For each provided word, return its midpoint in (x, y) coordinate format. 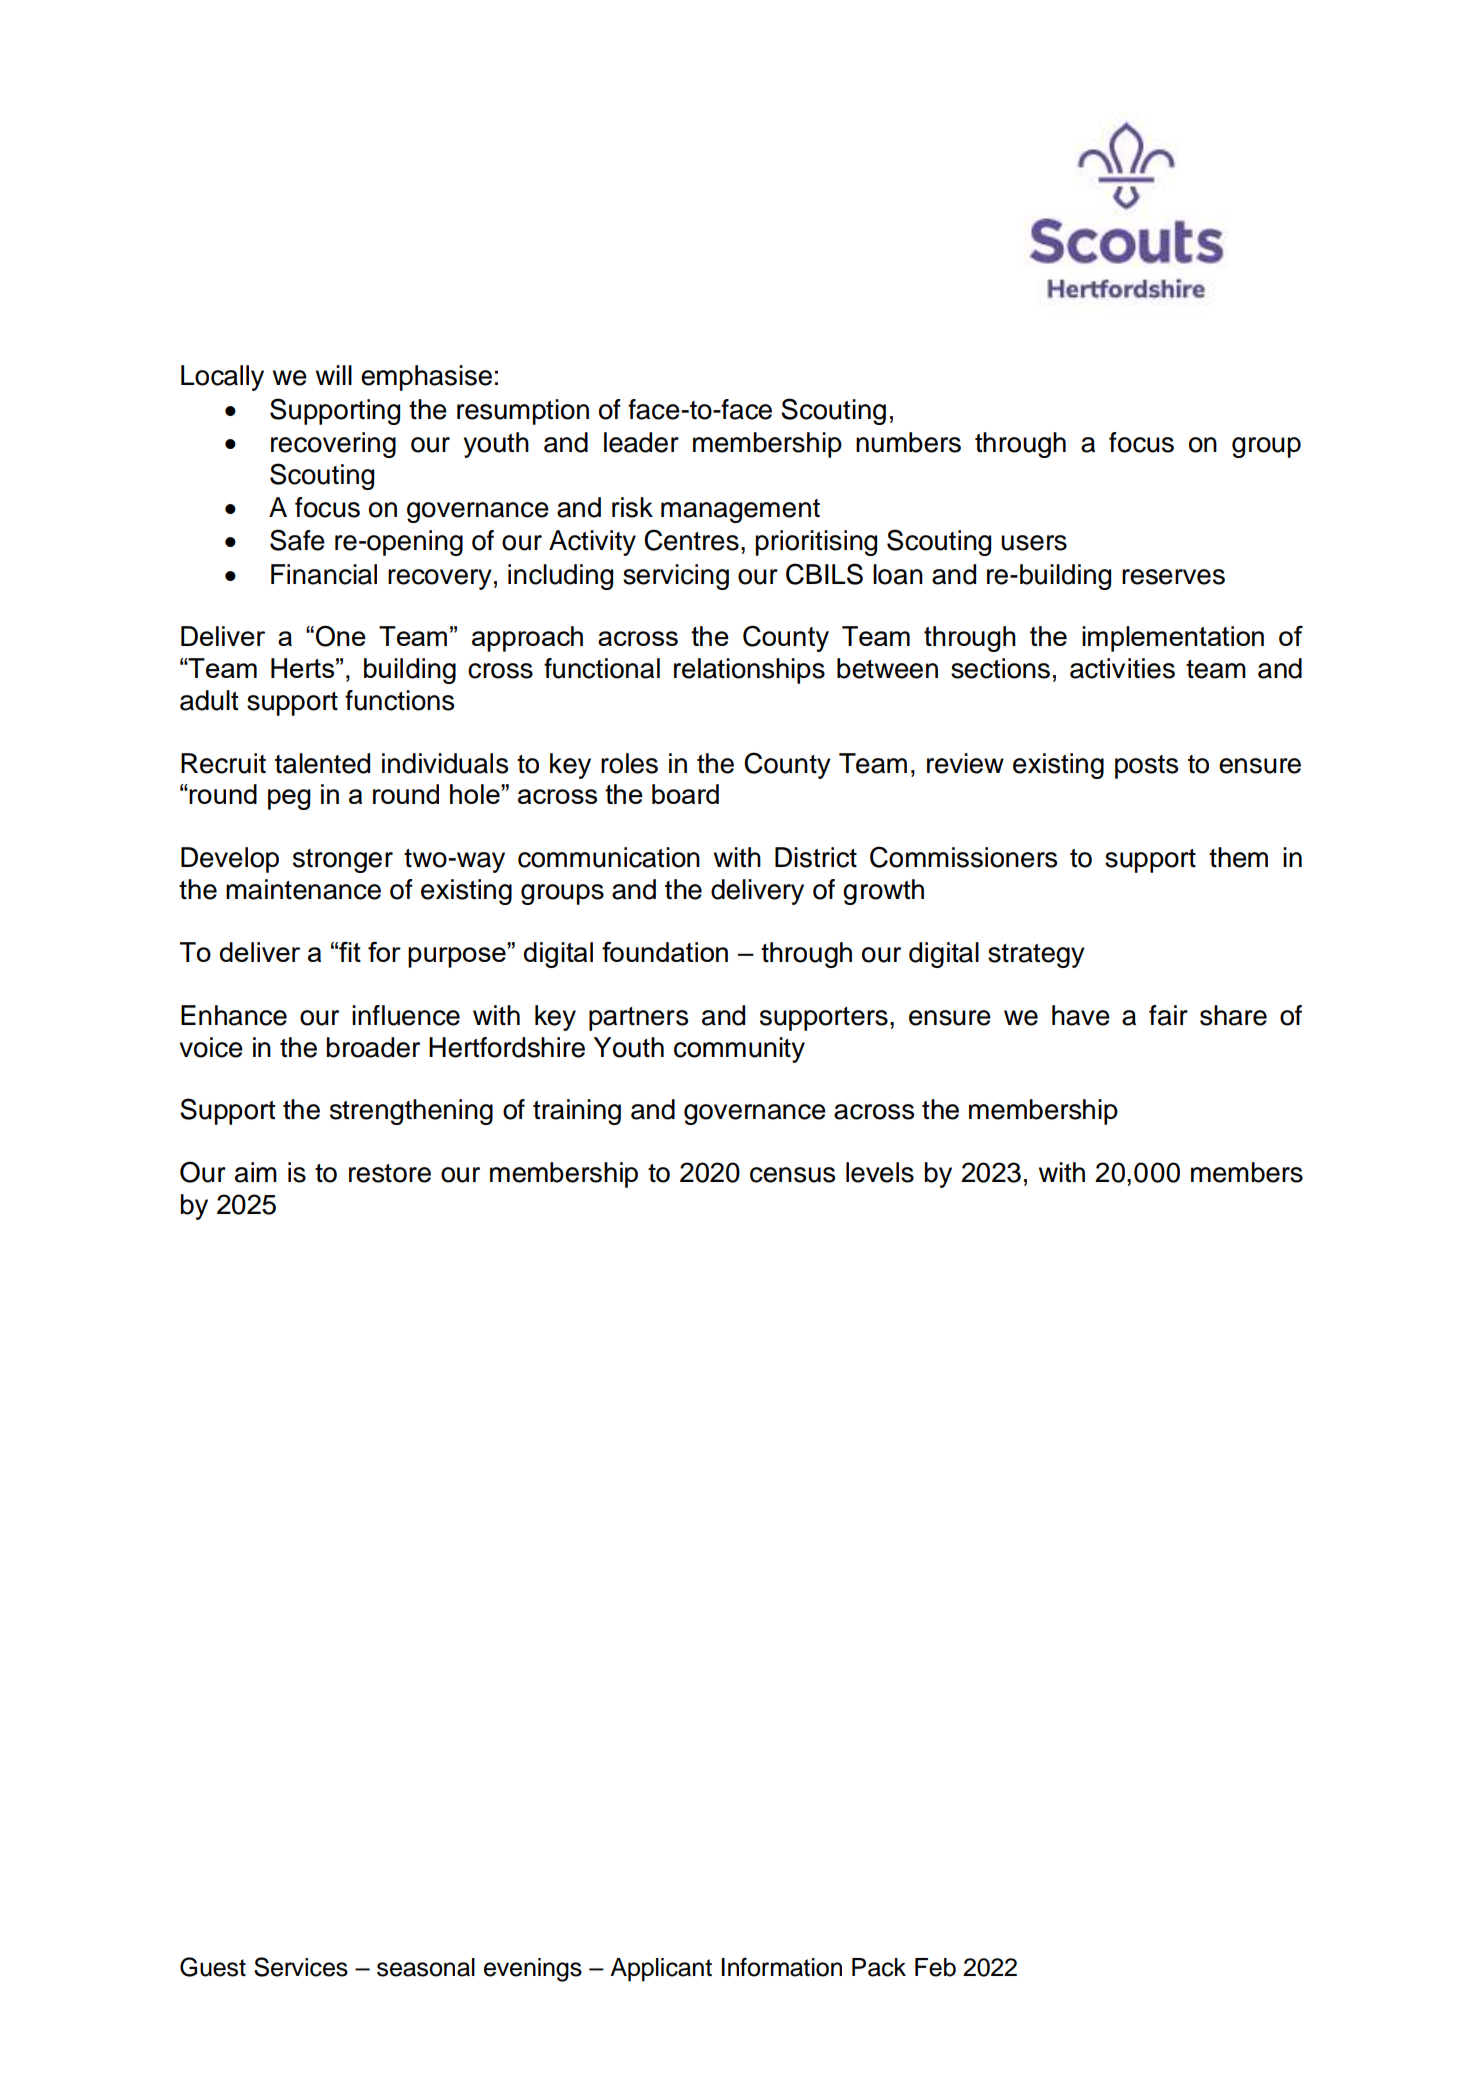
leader (641, 442)
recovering (333, 445)
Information (782, 1967)
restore (390, 1173)
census (792, 1175)
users (1034, 543)
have (1081, 1015)
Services (301, 1967)
